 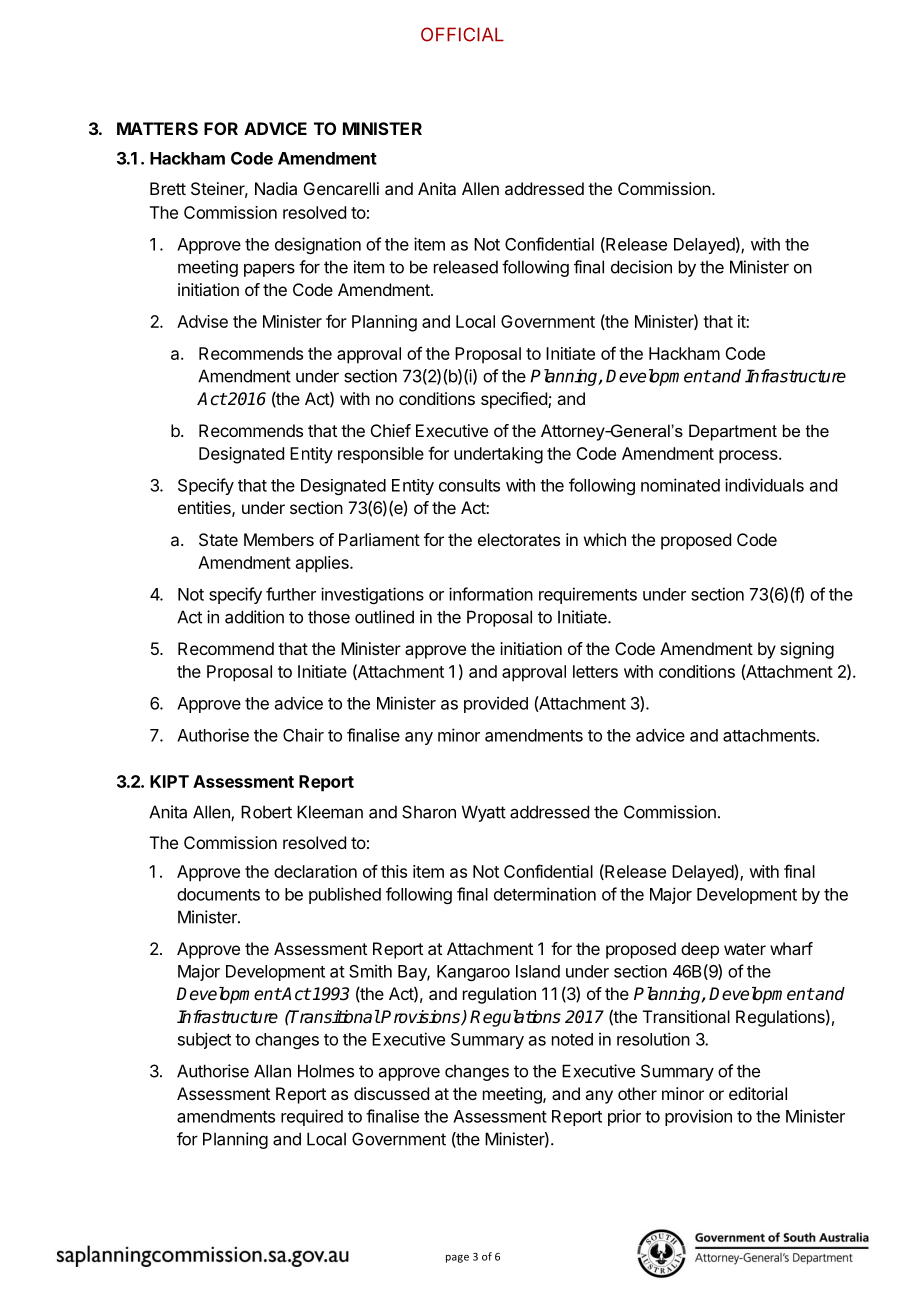 I want to click on signing, so click(x=807, y=650).
